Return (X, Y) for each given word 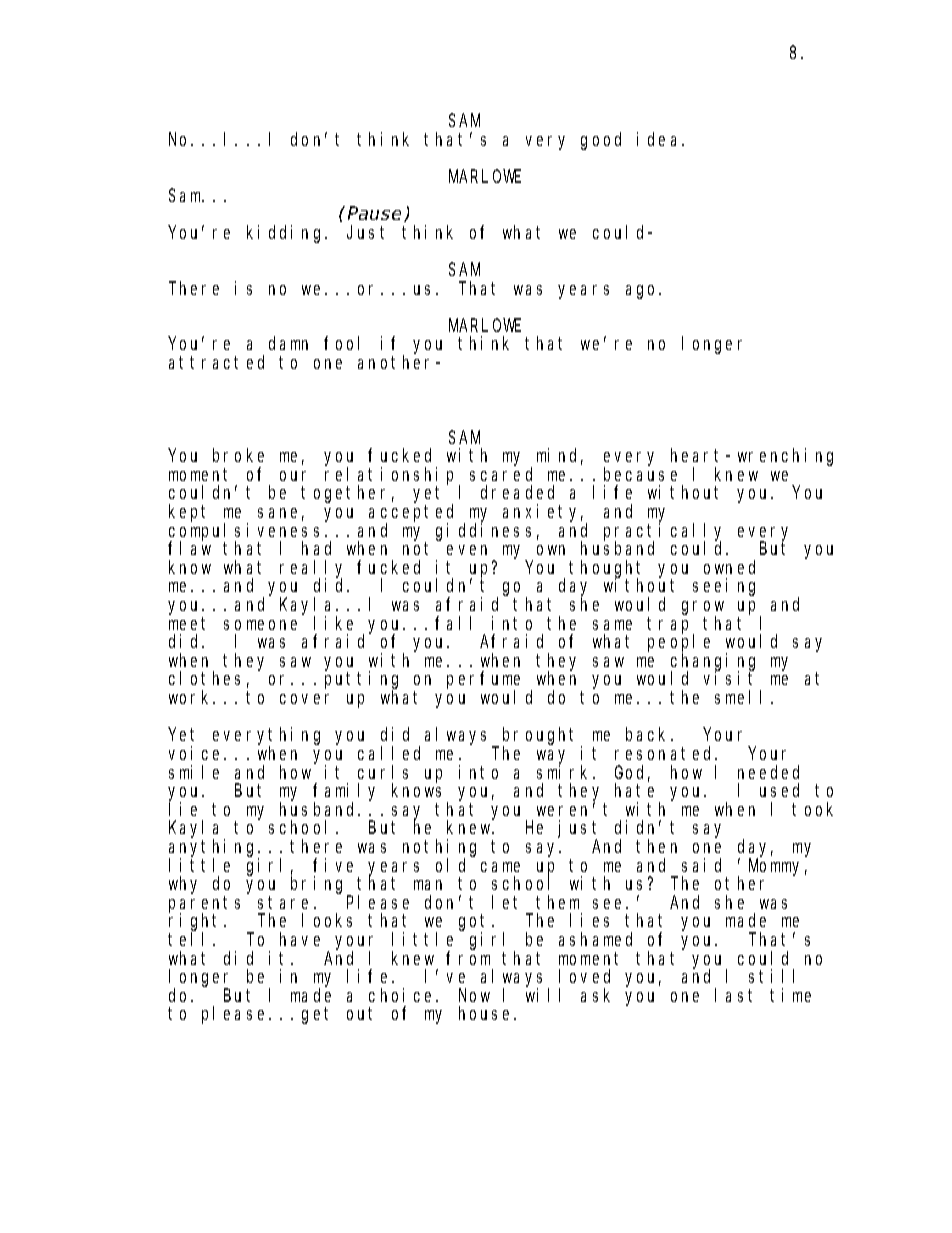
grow (703, 609)
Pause (374, 214)
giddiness (483, 532)
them (557, 902)
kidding (286, 234)
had (316, 548)
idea (660, 139)
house (487, 1013)
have (300, 939)
